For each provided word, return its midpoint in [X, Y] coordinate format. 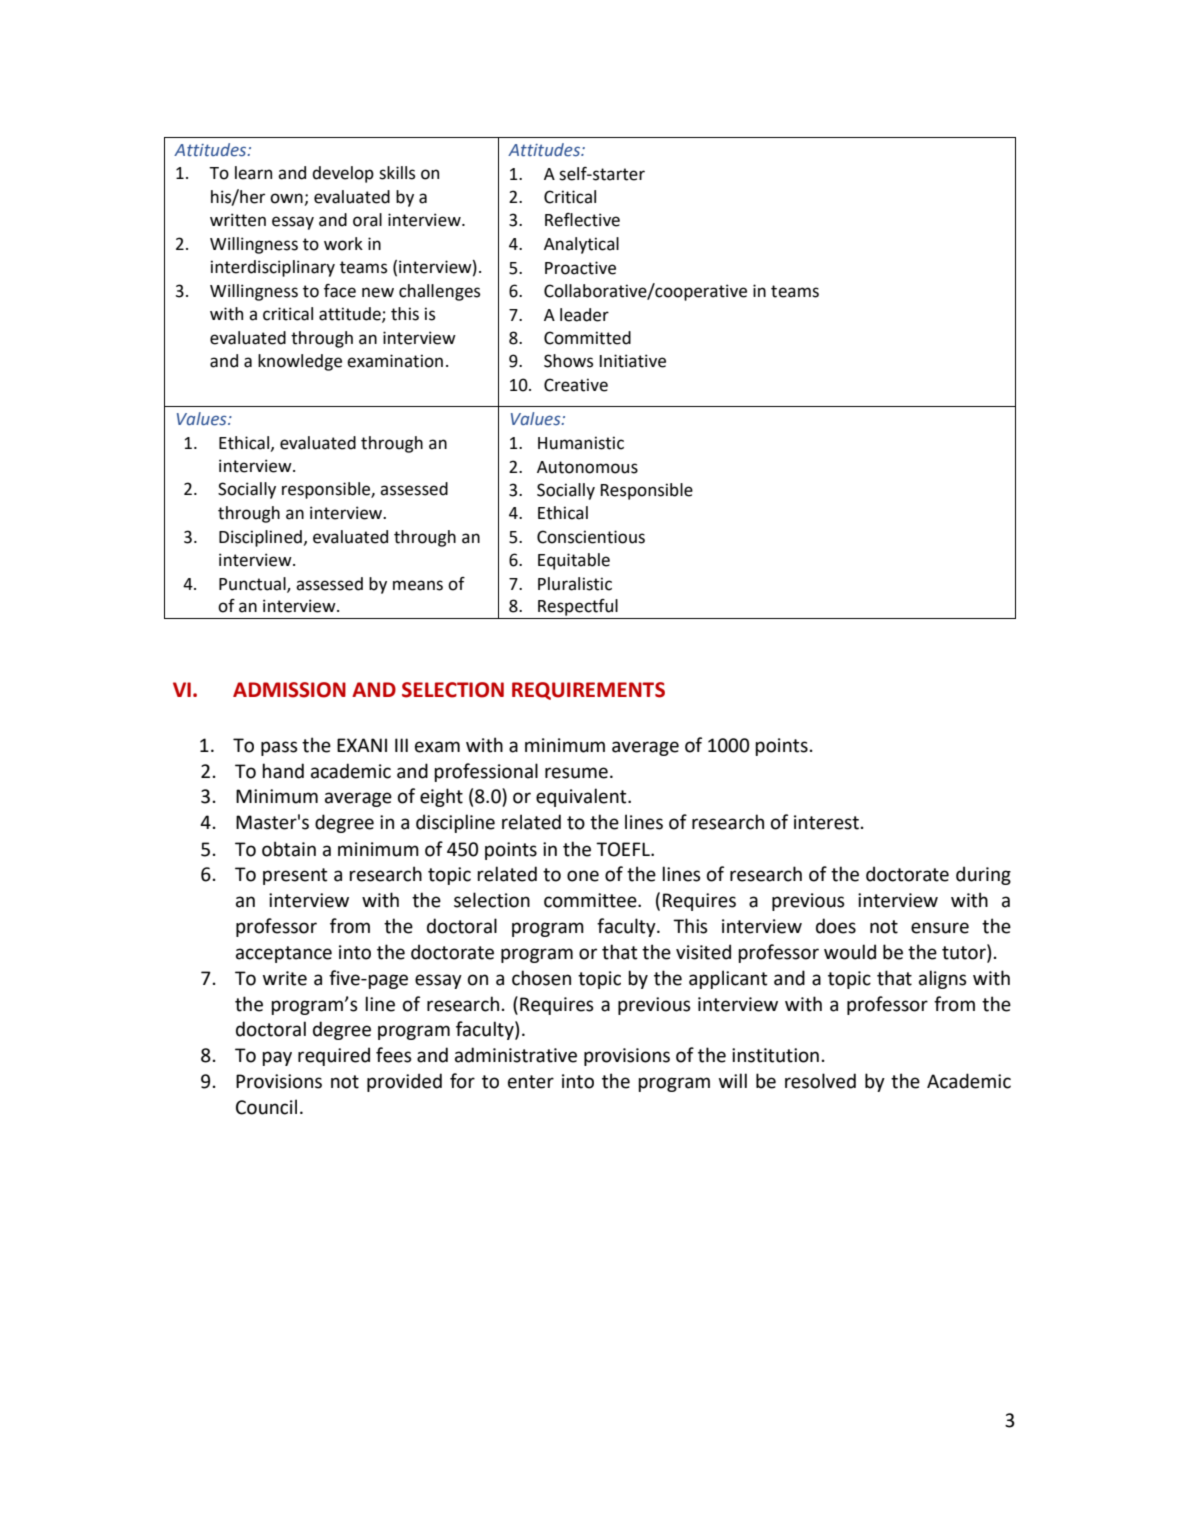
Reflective [582, 220]
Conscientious [591, 537]
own [287, 199]
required [334, 1056]
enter [531, 1082]
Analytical [581, 245]
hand [283, 771]
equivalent [582, 797]
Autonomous [587, 467]
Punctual [253, 585]
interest [826, 822]
